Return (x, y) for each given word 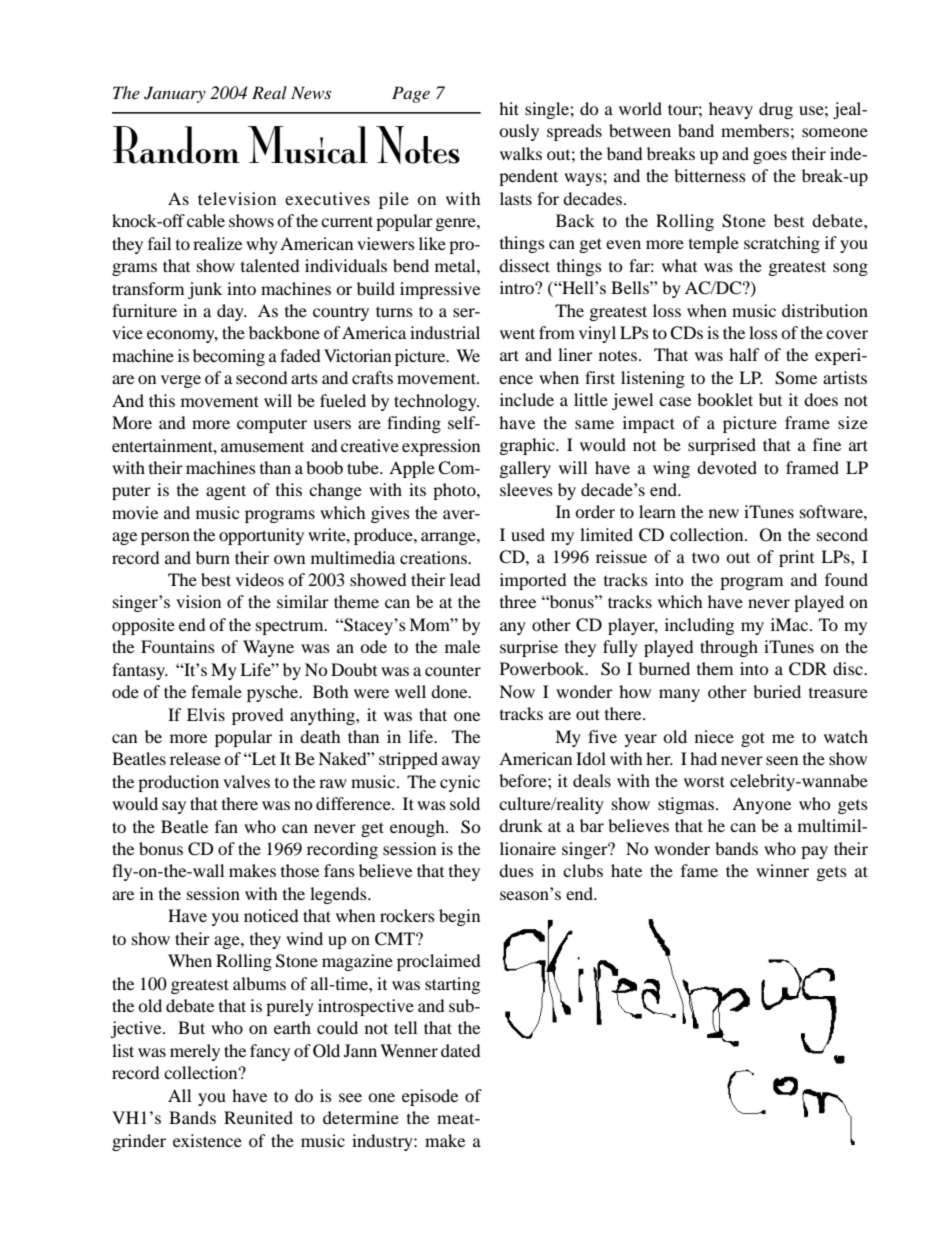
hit (509, 108)
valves (246, 781)
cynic (460, 783)
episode (430, 1097)
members (755, 130)
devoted (727, 467)
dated (461, 1050)
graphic (528, 446)
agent (226, 492)
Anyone (761, 805)
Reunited (258, 1117)
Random (176, 145)
